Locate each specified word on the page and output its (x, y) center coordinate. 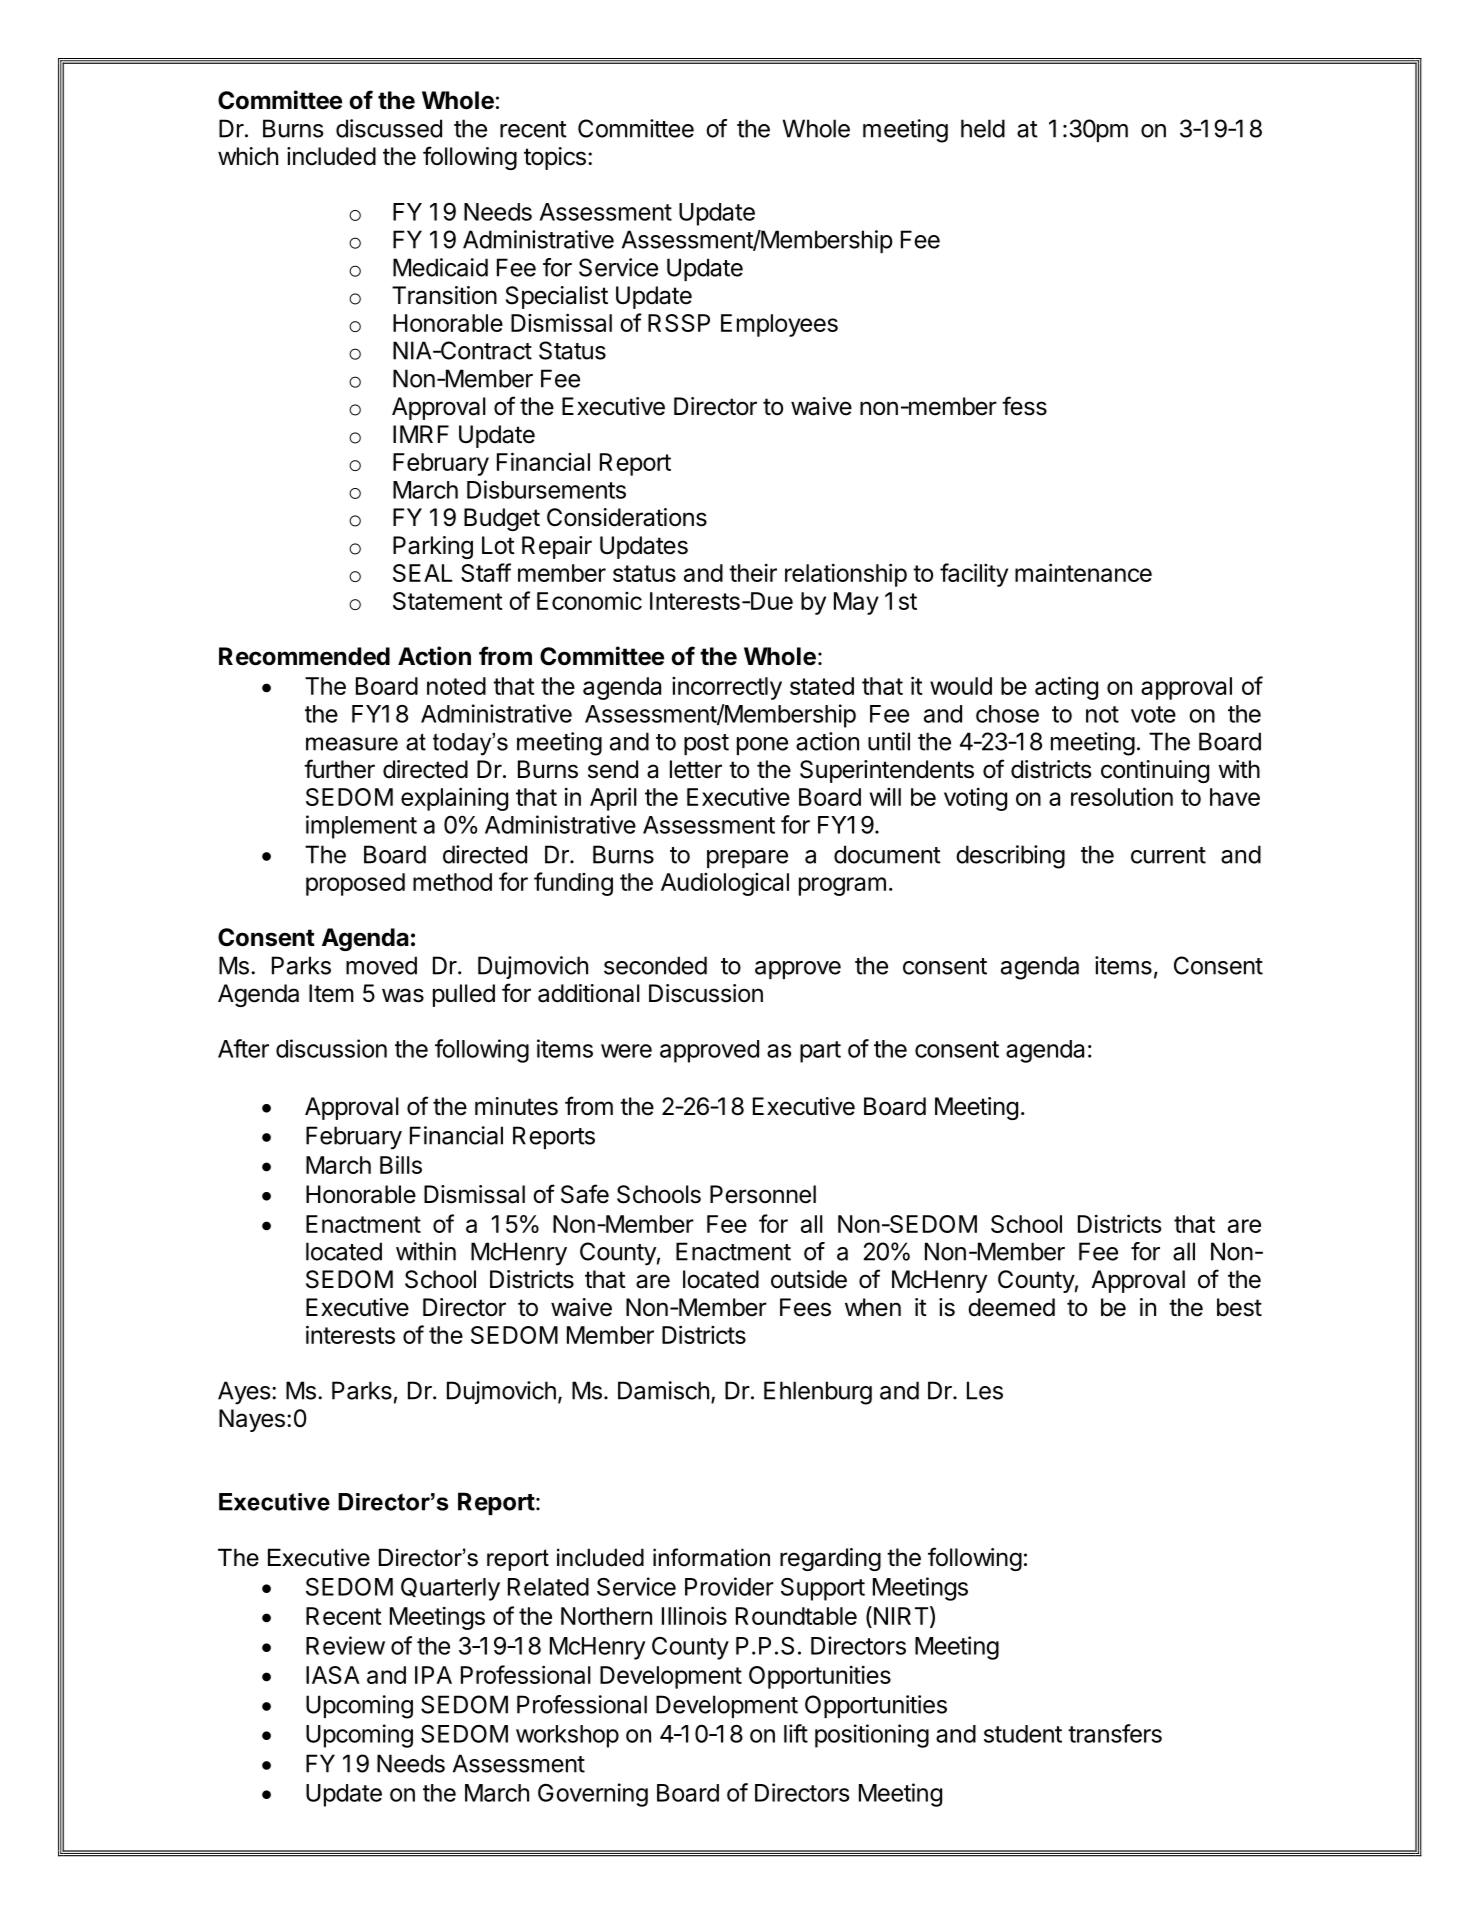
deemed (1011, 1307)
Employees (779, 325)
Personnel (763, 1194)
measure (352, 744)
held (983, 128)
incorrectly (727, 688)
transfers (1115, 1733)
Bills (401, 1164)
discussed (389, 128)
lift (796, 1733)
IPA (433, 1675)
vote (1153, 714)
